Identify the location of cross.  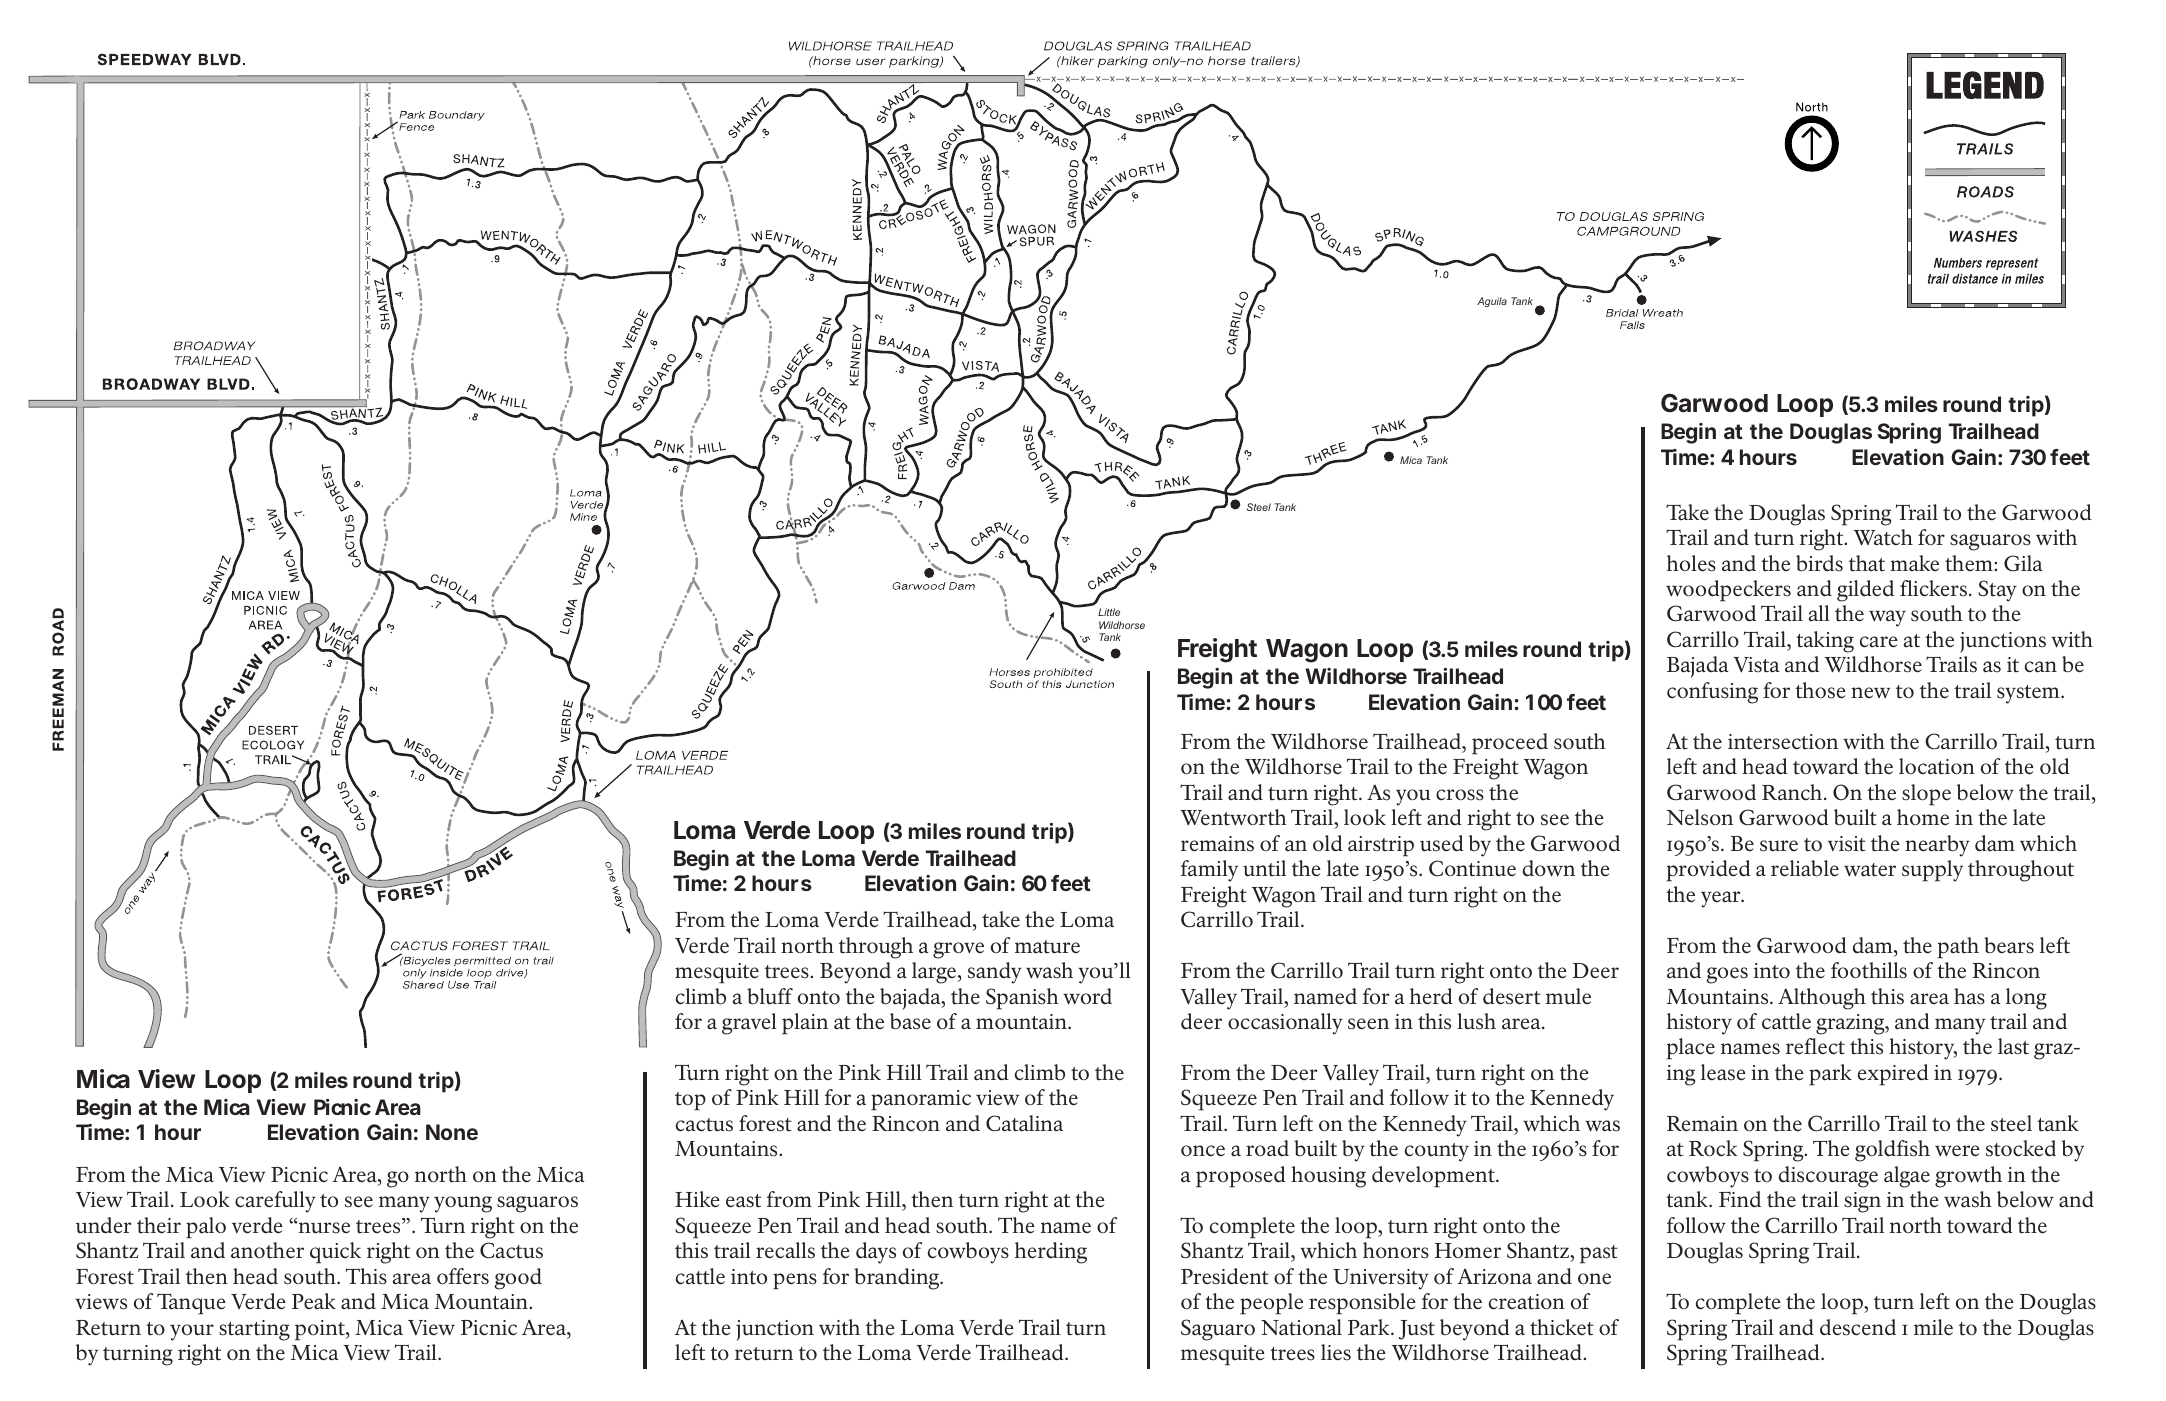
(1460, 795).
